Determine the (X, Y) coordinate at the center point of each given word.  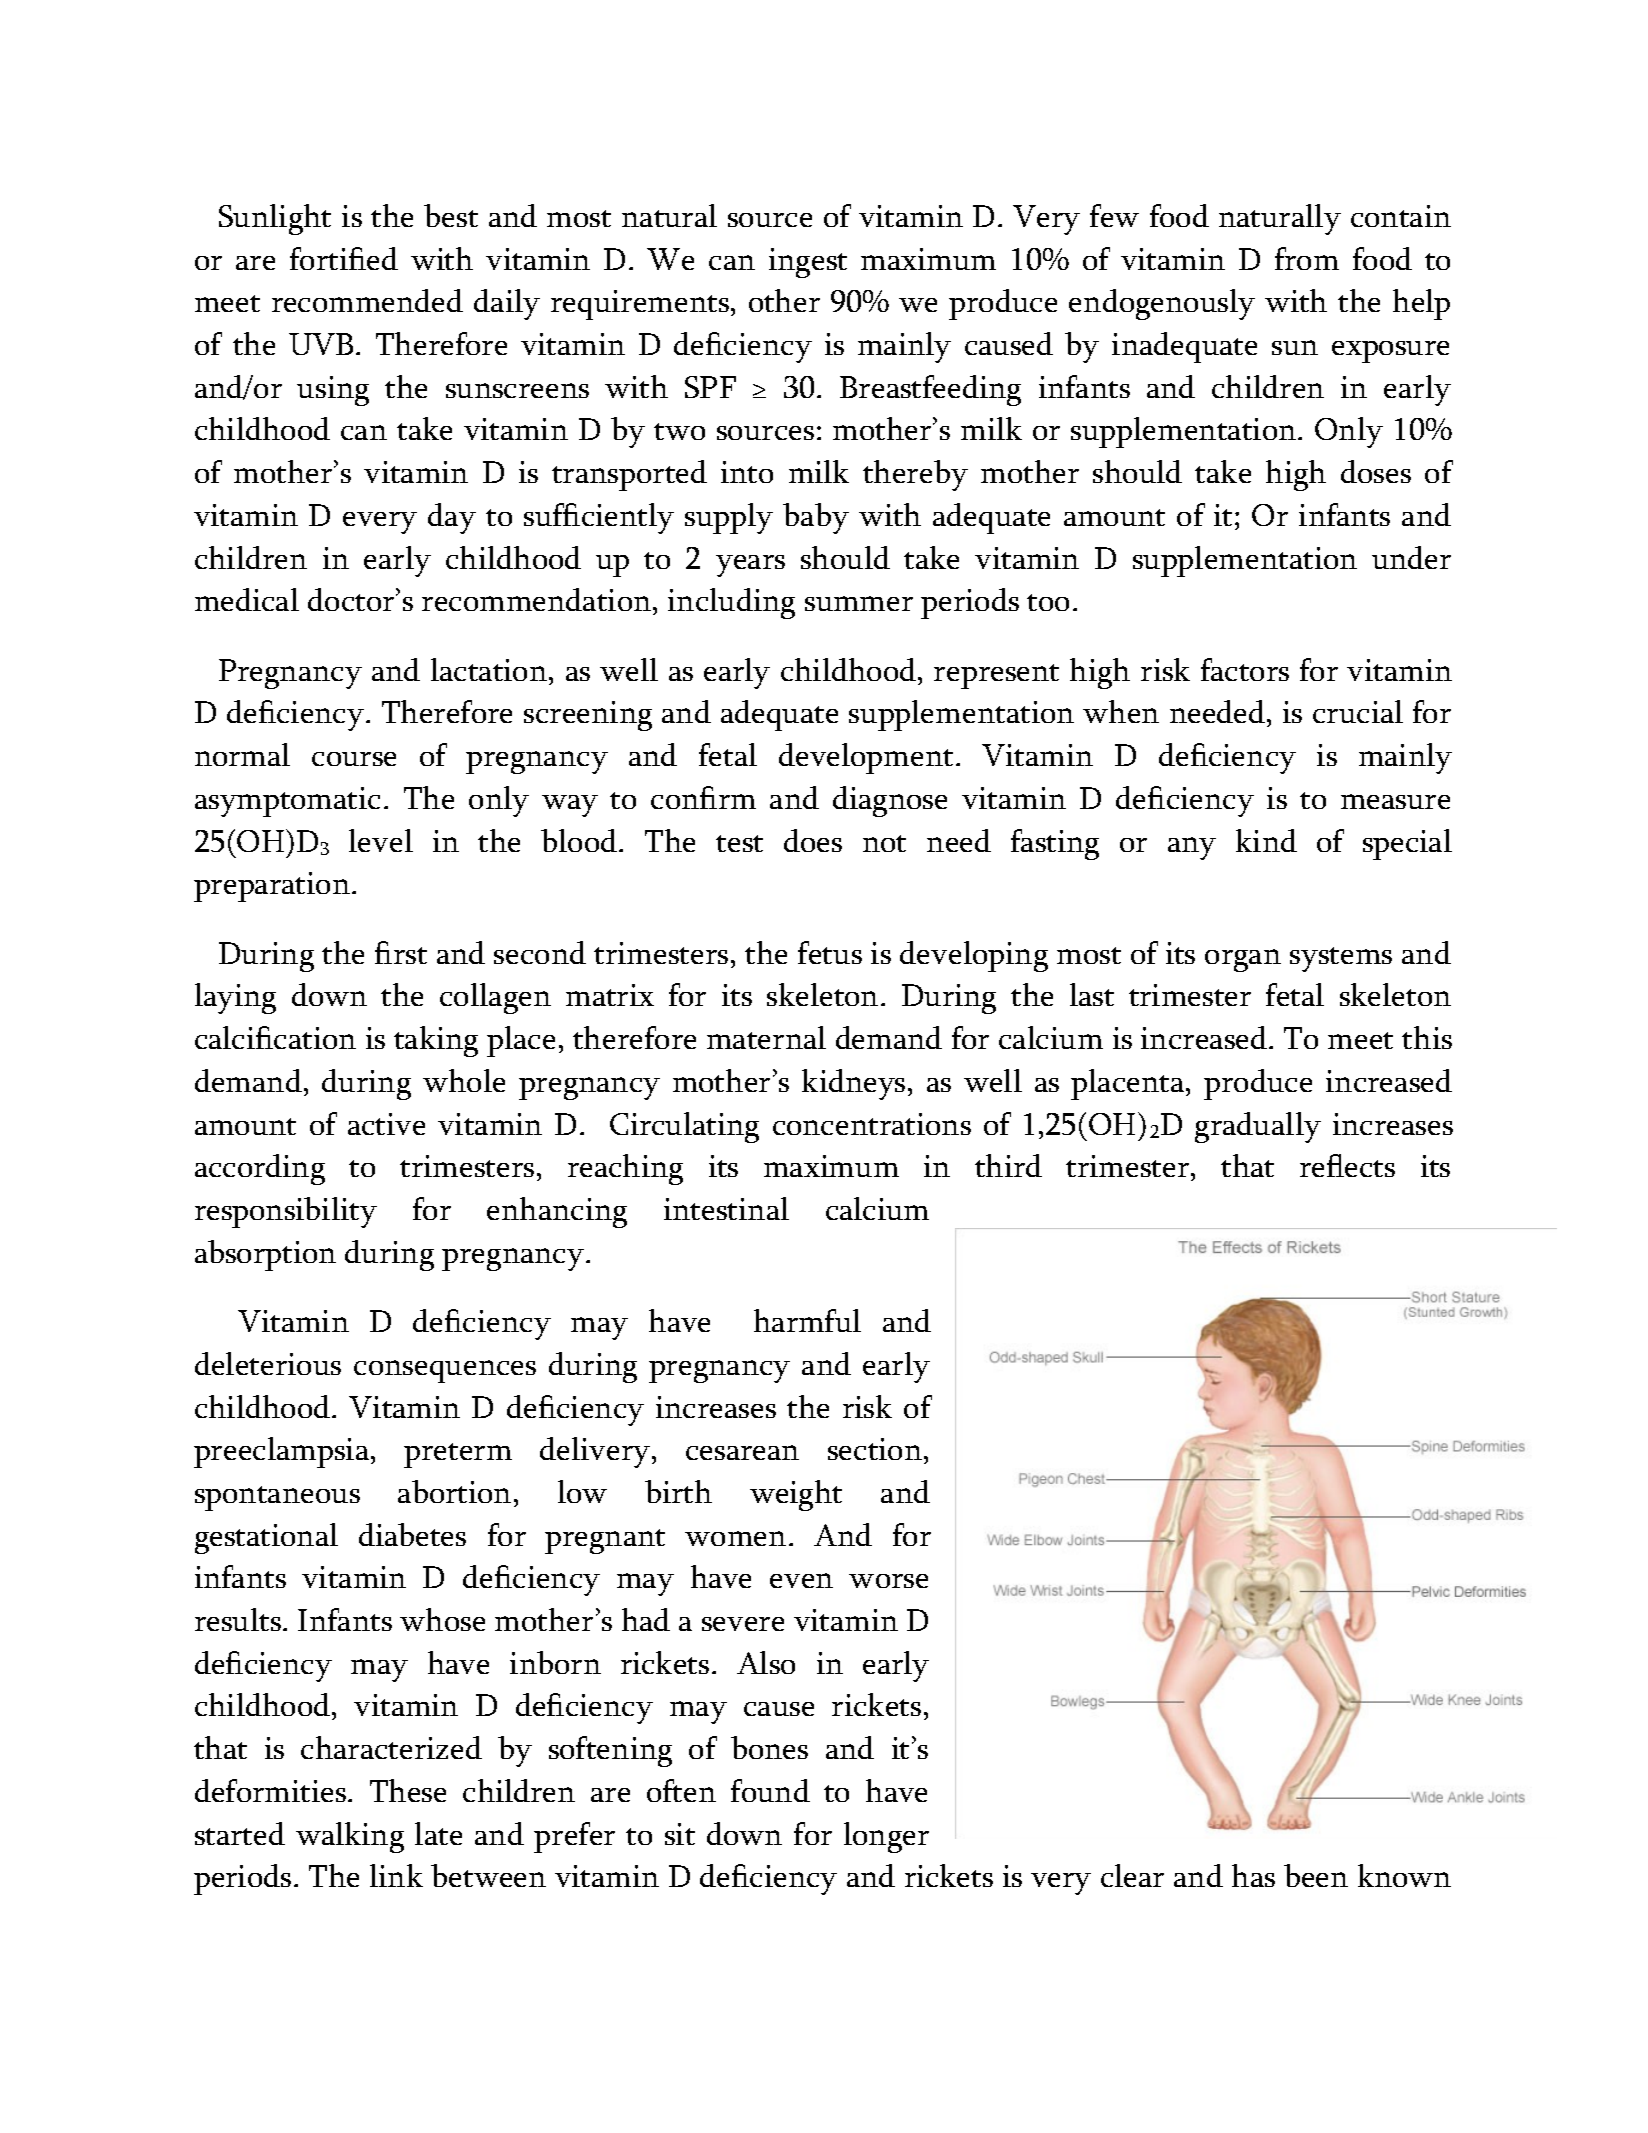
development (866, 758)
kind (1266, 840)
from (1307, 258)
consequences (445, 1371)
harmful (807, 1320)
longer (886, 1837)
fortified (344, 258)
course (354, 759)
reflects (1347, 1165)
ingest (808, 263)
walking (350, 1837)
